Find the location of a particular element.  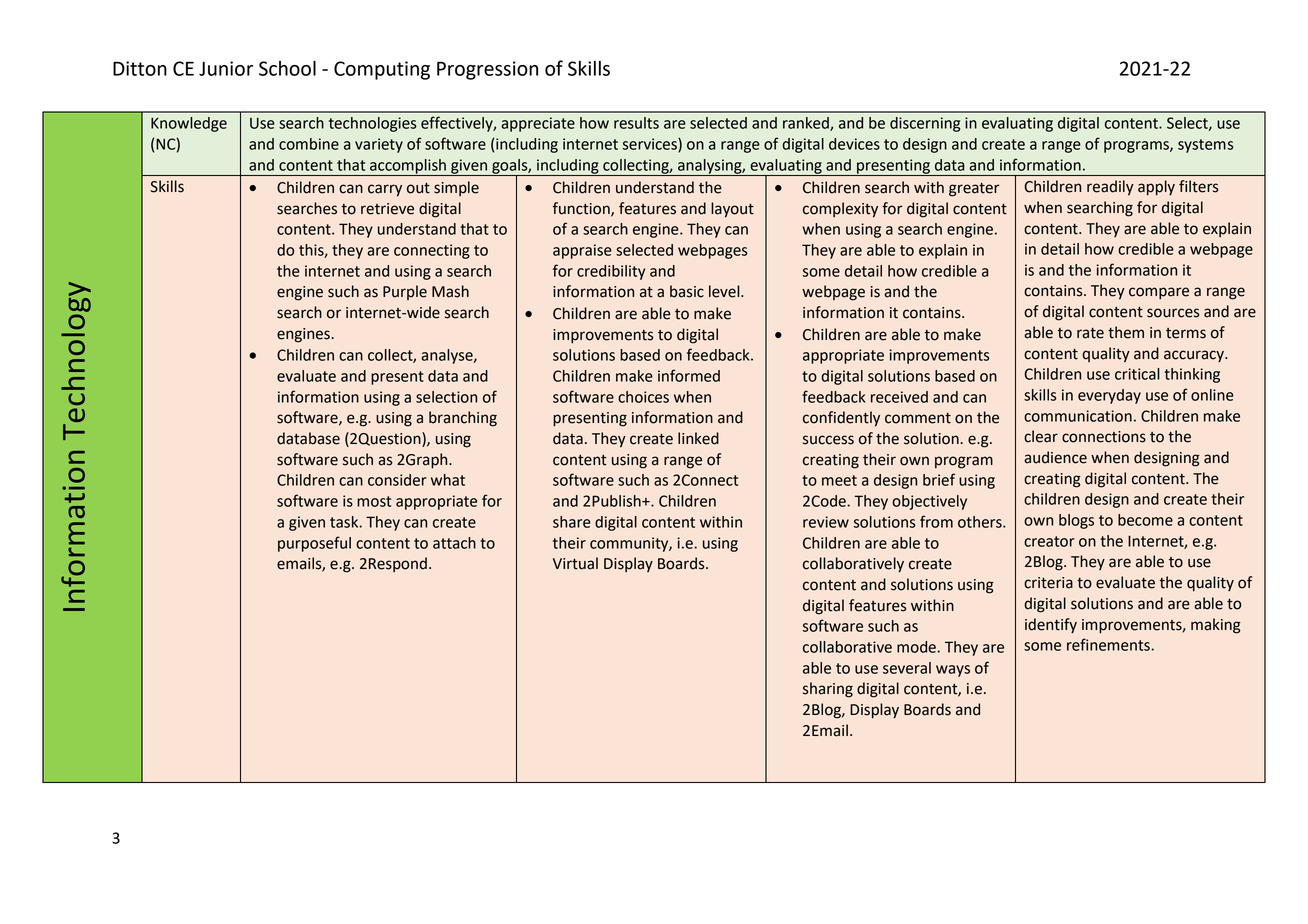

discerning is located at coordinates (925, 124).
